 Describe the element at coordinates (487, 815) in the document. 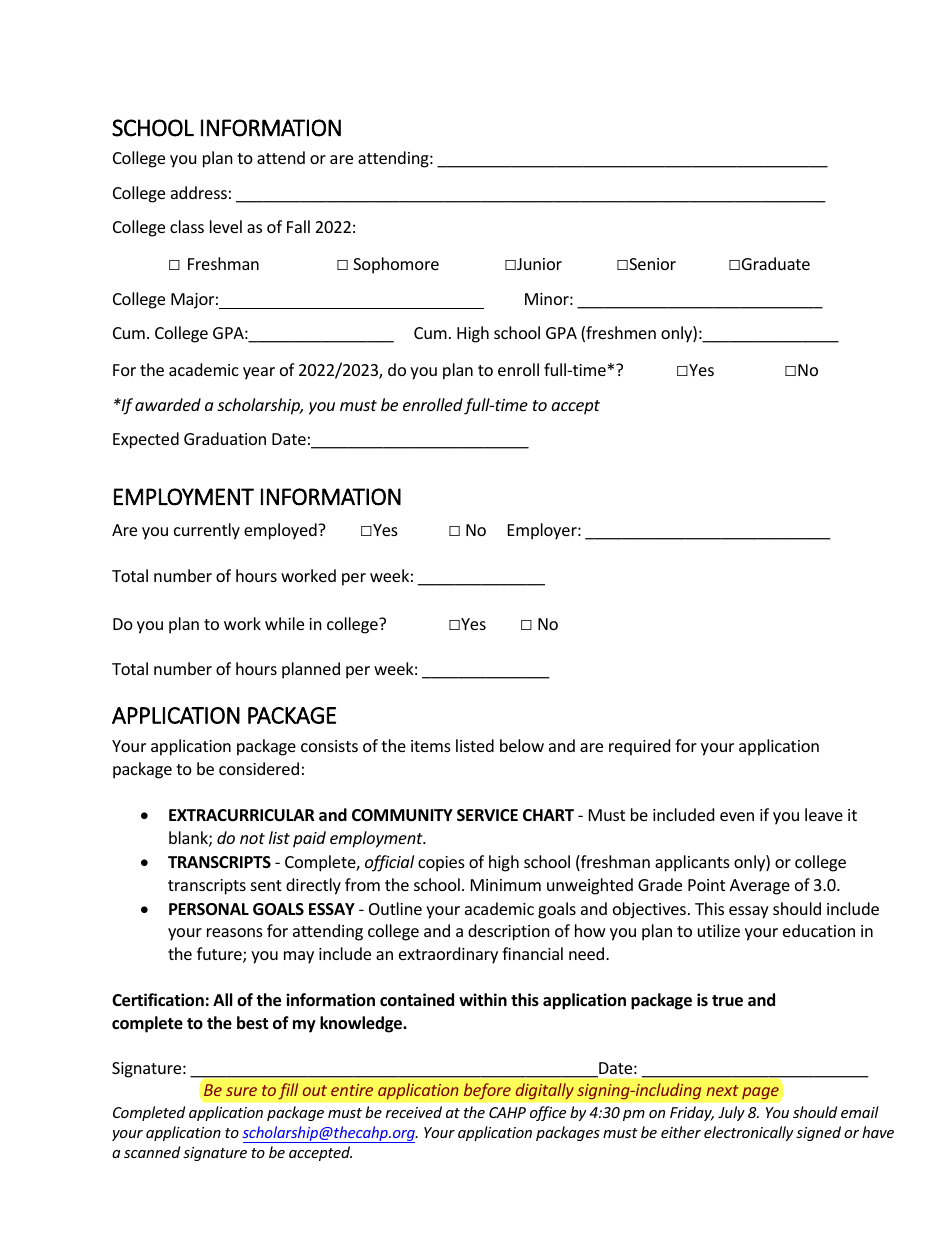

I see `SERVICE` at that location.
